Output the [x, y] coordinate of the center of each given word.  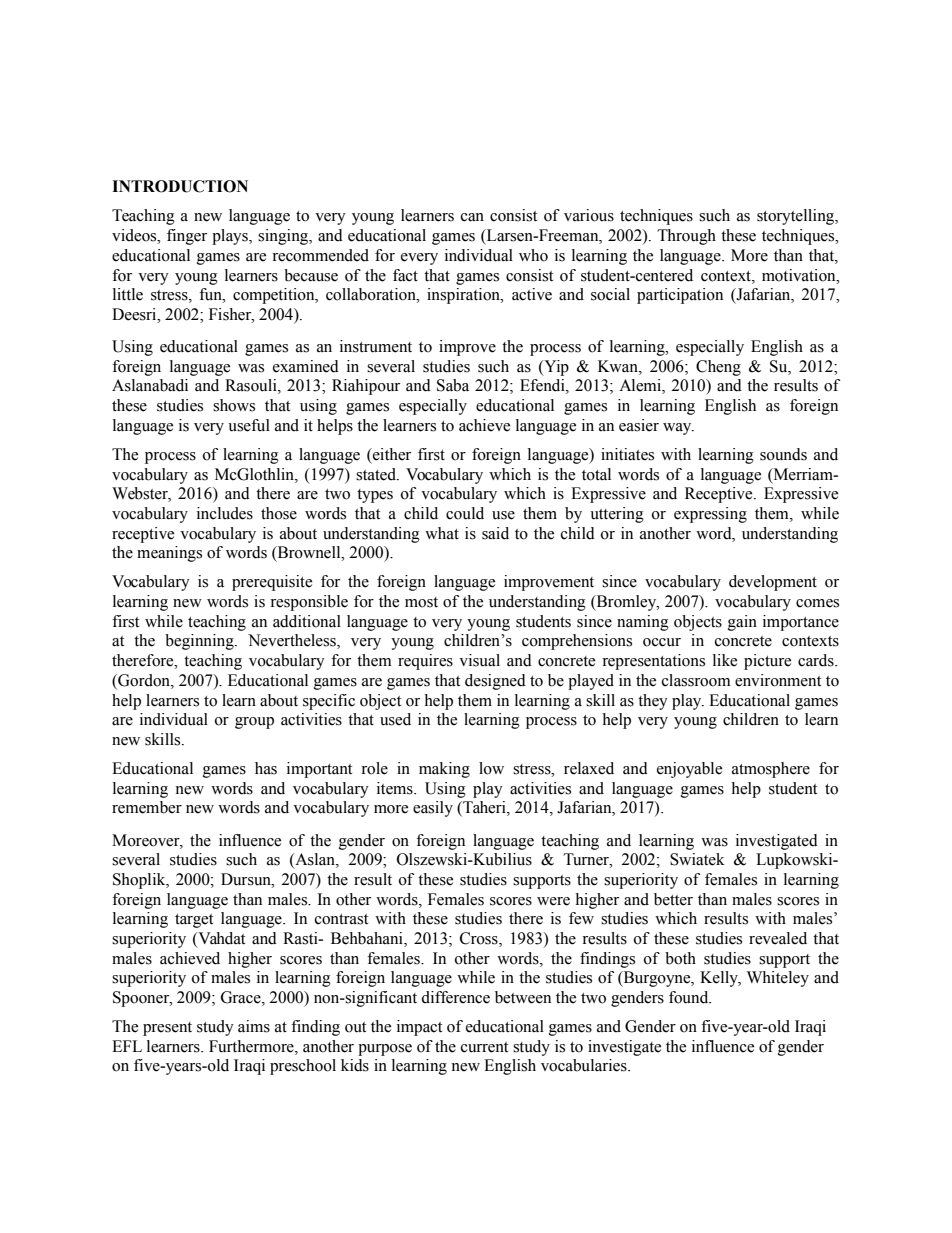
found [690, 997]
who [533, 255]
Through [687, 237]
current [484, 1047]
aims [254, 1026]
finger [187, 237]
